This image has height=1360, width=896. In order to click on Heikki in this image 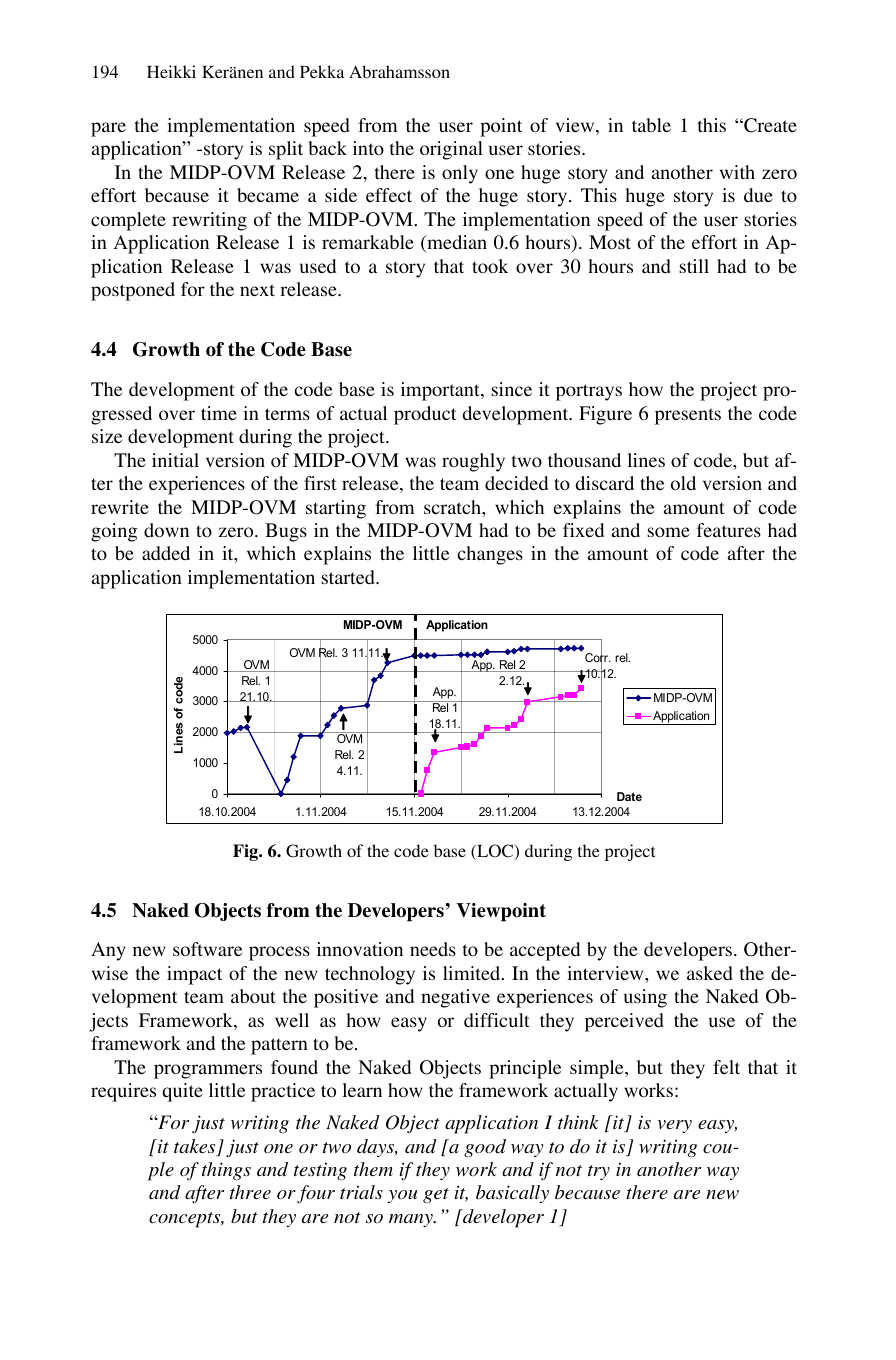, I will do `click(171, 71)`.
